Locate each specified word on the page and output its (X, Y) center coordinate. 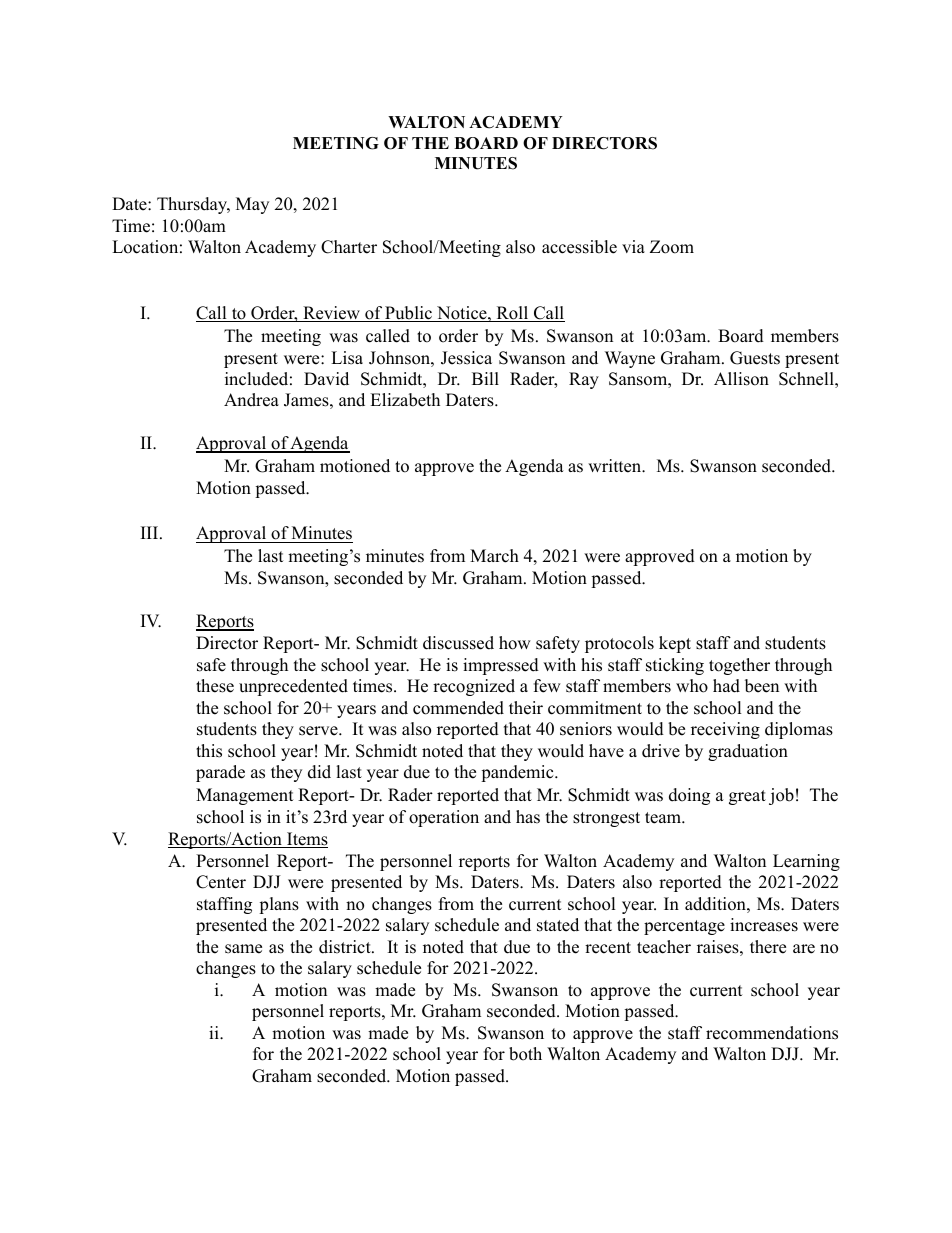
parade (220, 773)
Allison (741, 379)
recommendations (772, 1033)
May (252, 205)
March (494, 556)
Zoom (672, 247)
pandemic (518, 773)
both (525, 1054)
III (151, 532)
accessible (579, 247)
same (243, 949)
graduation (748, 752)
